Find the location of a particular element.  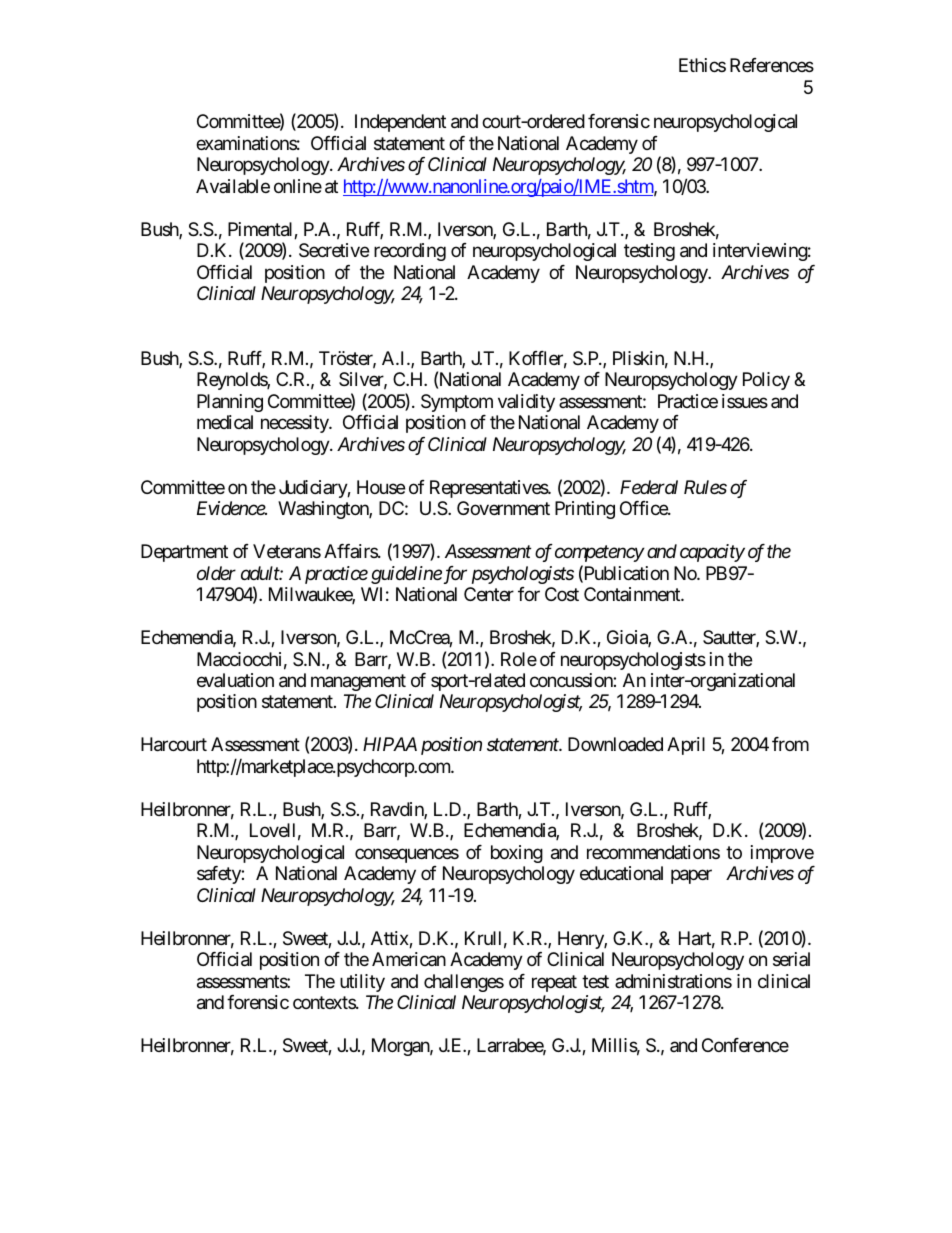

utility is located at coordinates (362, 983).
